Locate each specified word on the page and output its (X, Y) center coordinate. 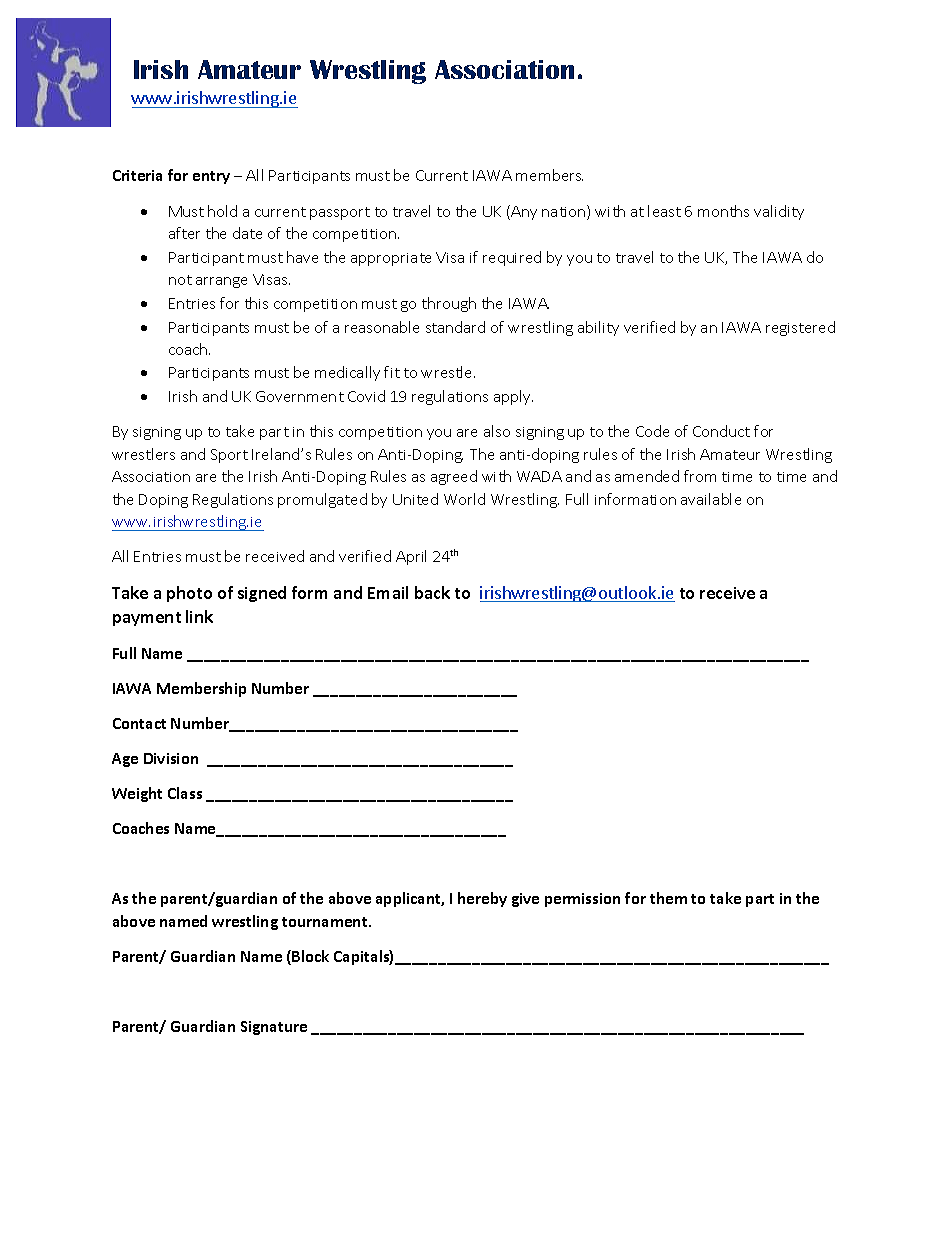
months (723, 211)
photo (189, 594)
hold (222, 211)
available (711, 499)
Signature (274, 1028)
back (432, 592)
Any (523, 212)
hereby (482, 899)
